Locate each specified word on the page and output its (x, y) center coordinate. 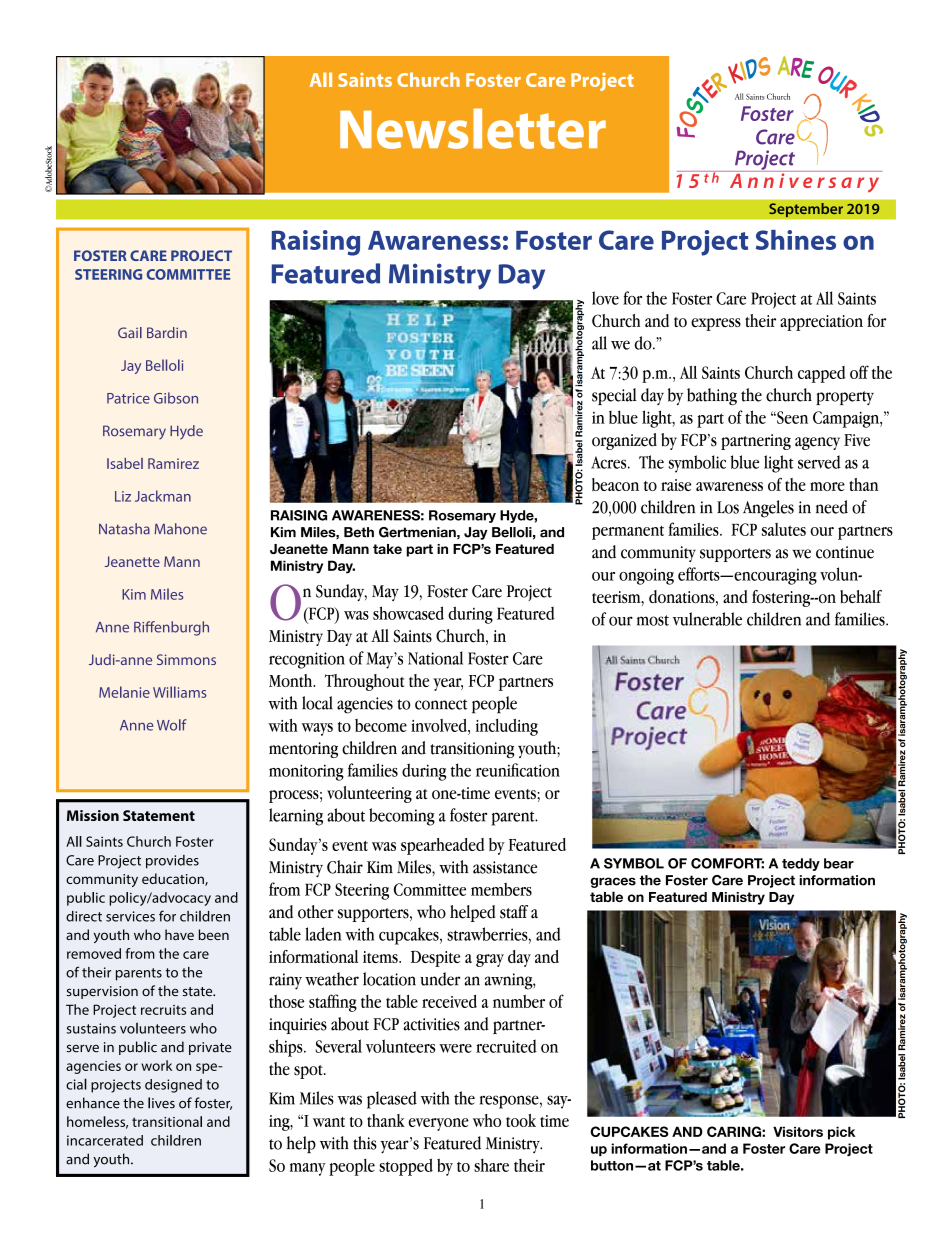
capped (821, 374)
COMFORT (727, 863)
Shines (796, 240)
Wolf (172, 725)
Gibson (176, 398)
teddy (801, 864)
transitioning (472, 750)
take (387, 549)
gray (490, 960)
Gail (130, 332)
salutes (784, 529)
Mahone (181, 529)
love (605, 298)
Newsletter (473, 128)
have (179, 934)
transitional (167, 1121)
